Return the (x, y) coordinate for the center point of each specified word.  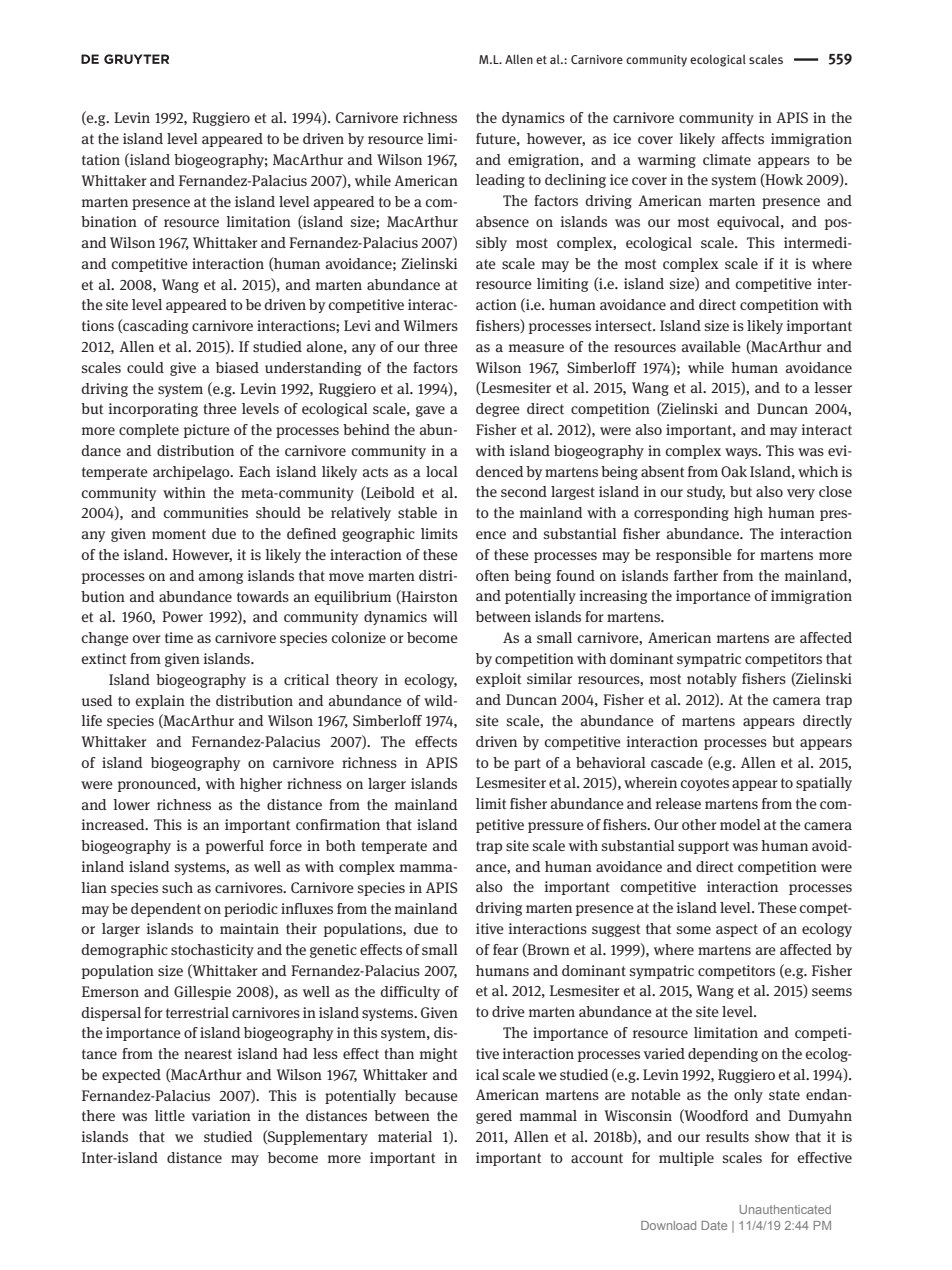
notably (712, 680)
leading (500, 181)
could (145, 367)
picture (207, 431)
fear (505, 949)
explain (160, 702)
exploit (498, 680)
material (405, 1136)
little (170, 1115)
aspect (737, 930)
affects (743, 138)
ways (742, 453)
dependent (166, 910)
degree (498, 410)
